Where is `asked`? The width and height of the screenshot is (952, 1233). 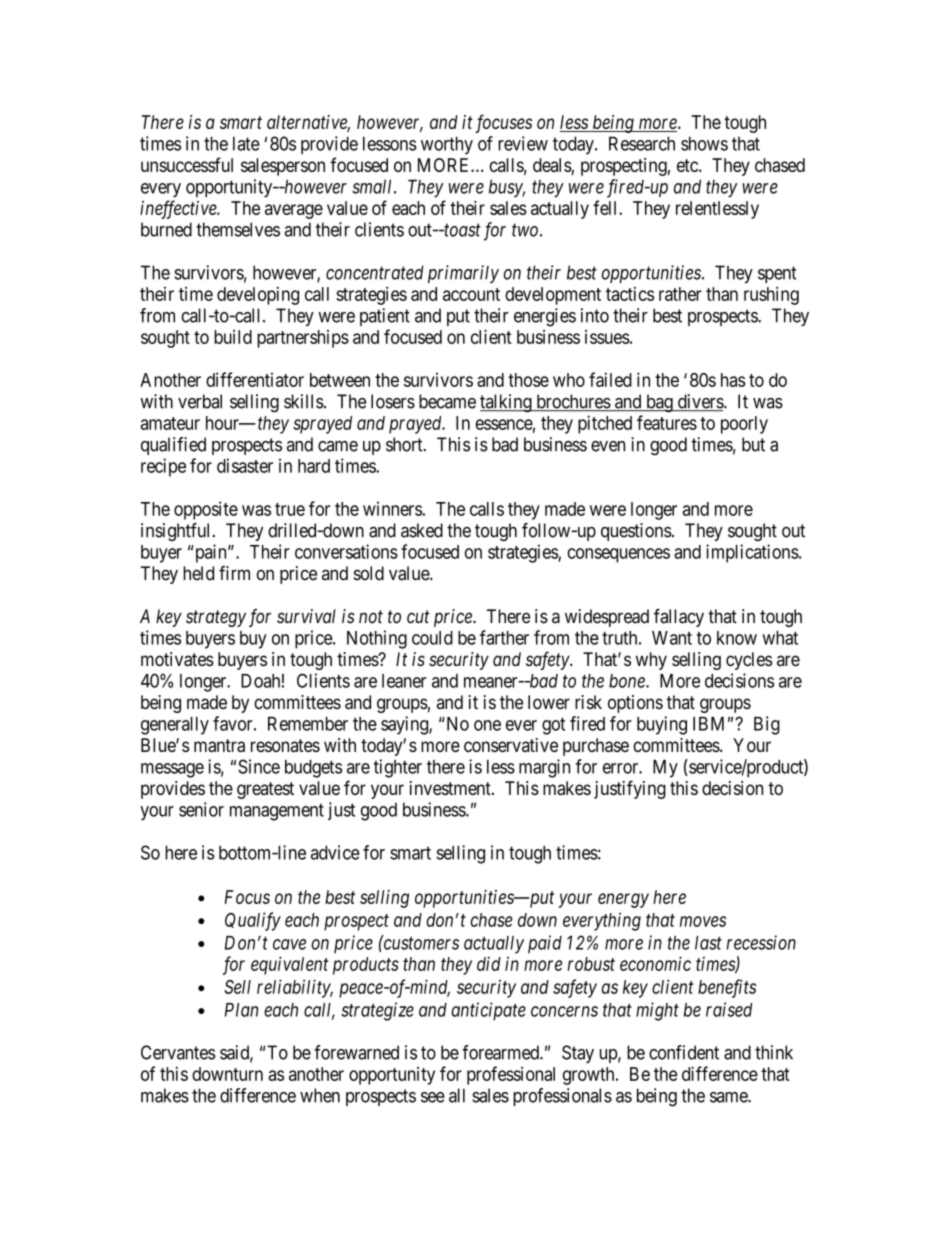 asked is located at coordinates (422, 530).
